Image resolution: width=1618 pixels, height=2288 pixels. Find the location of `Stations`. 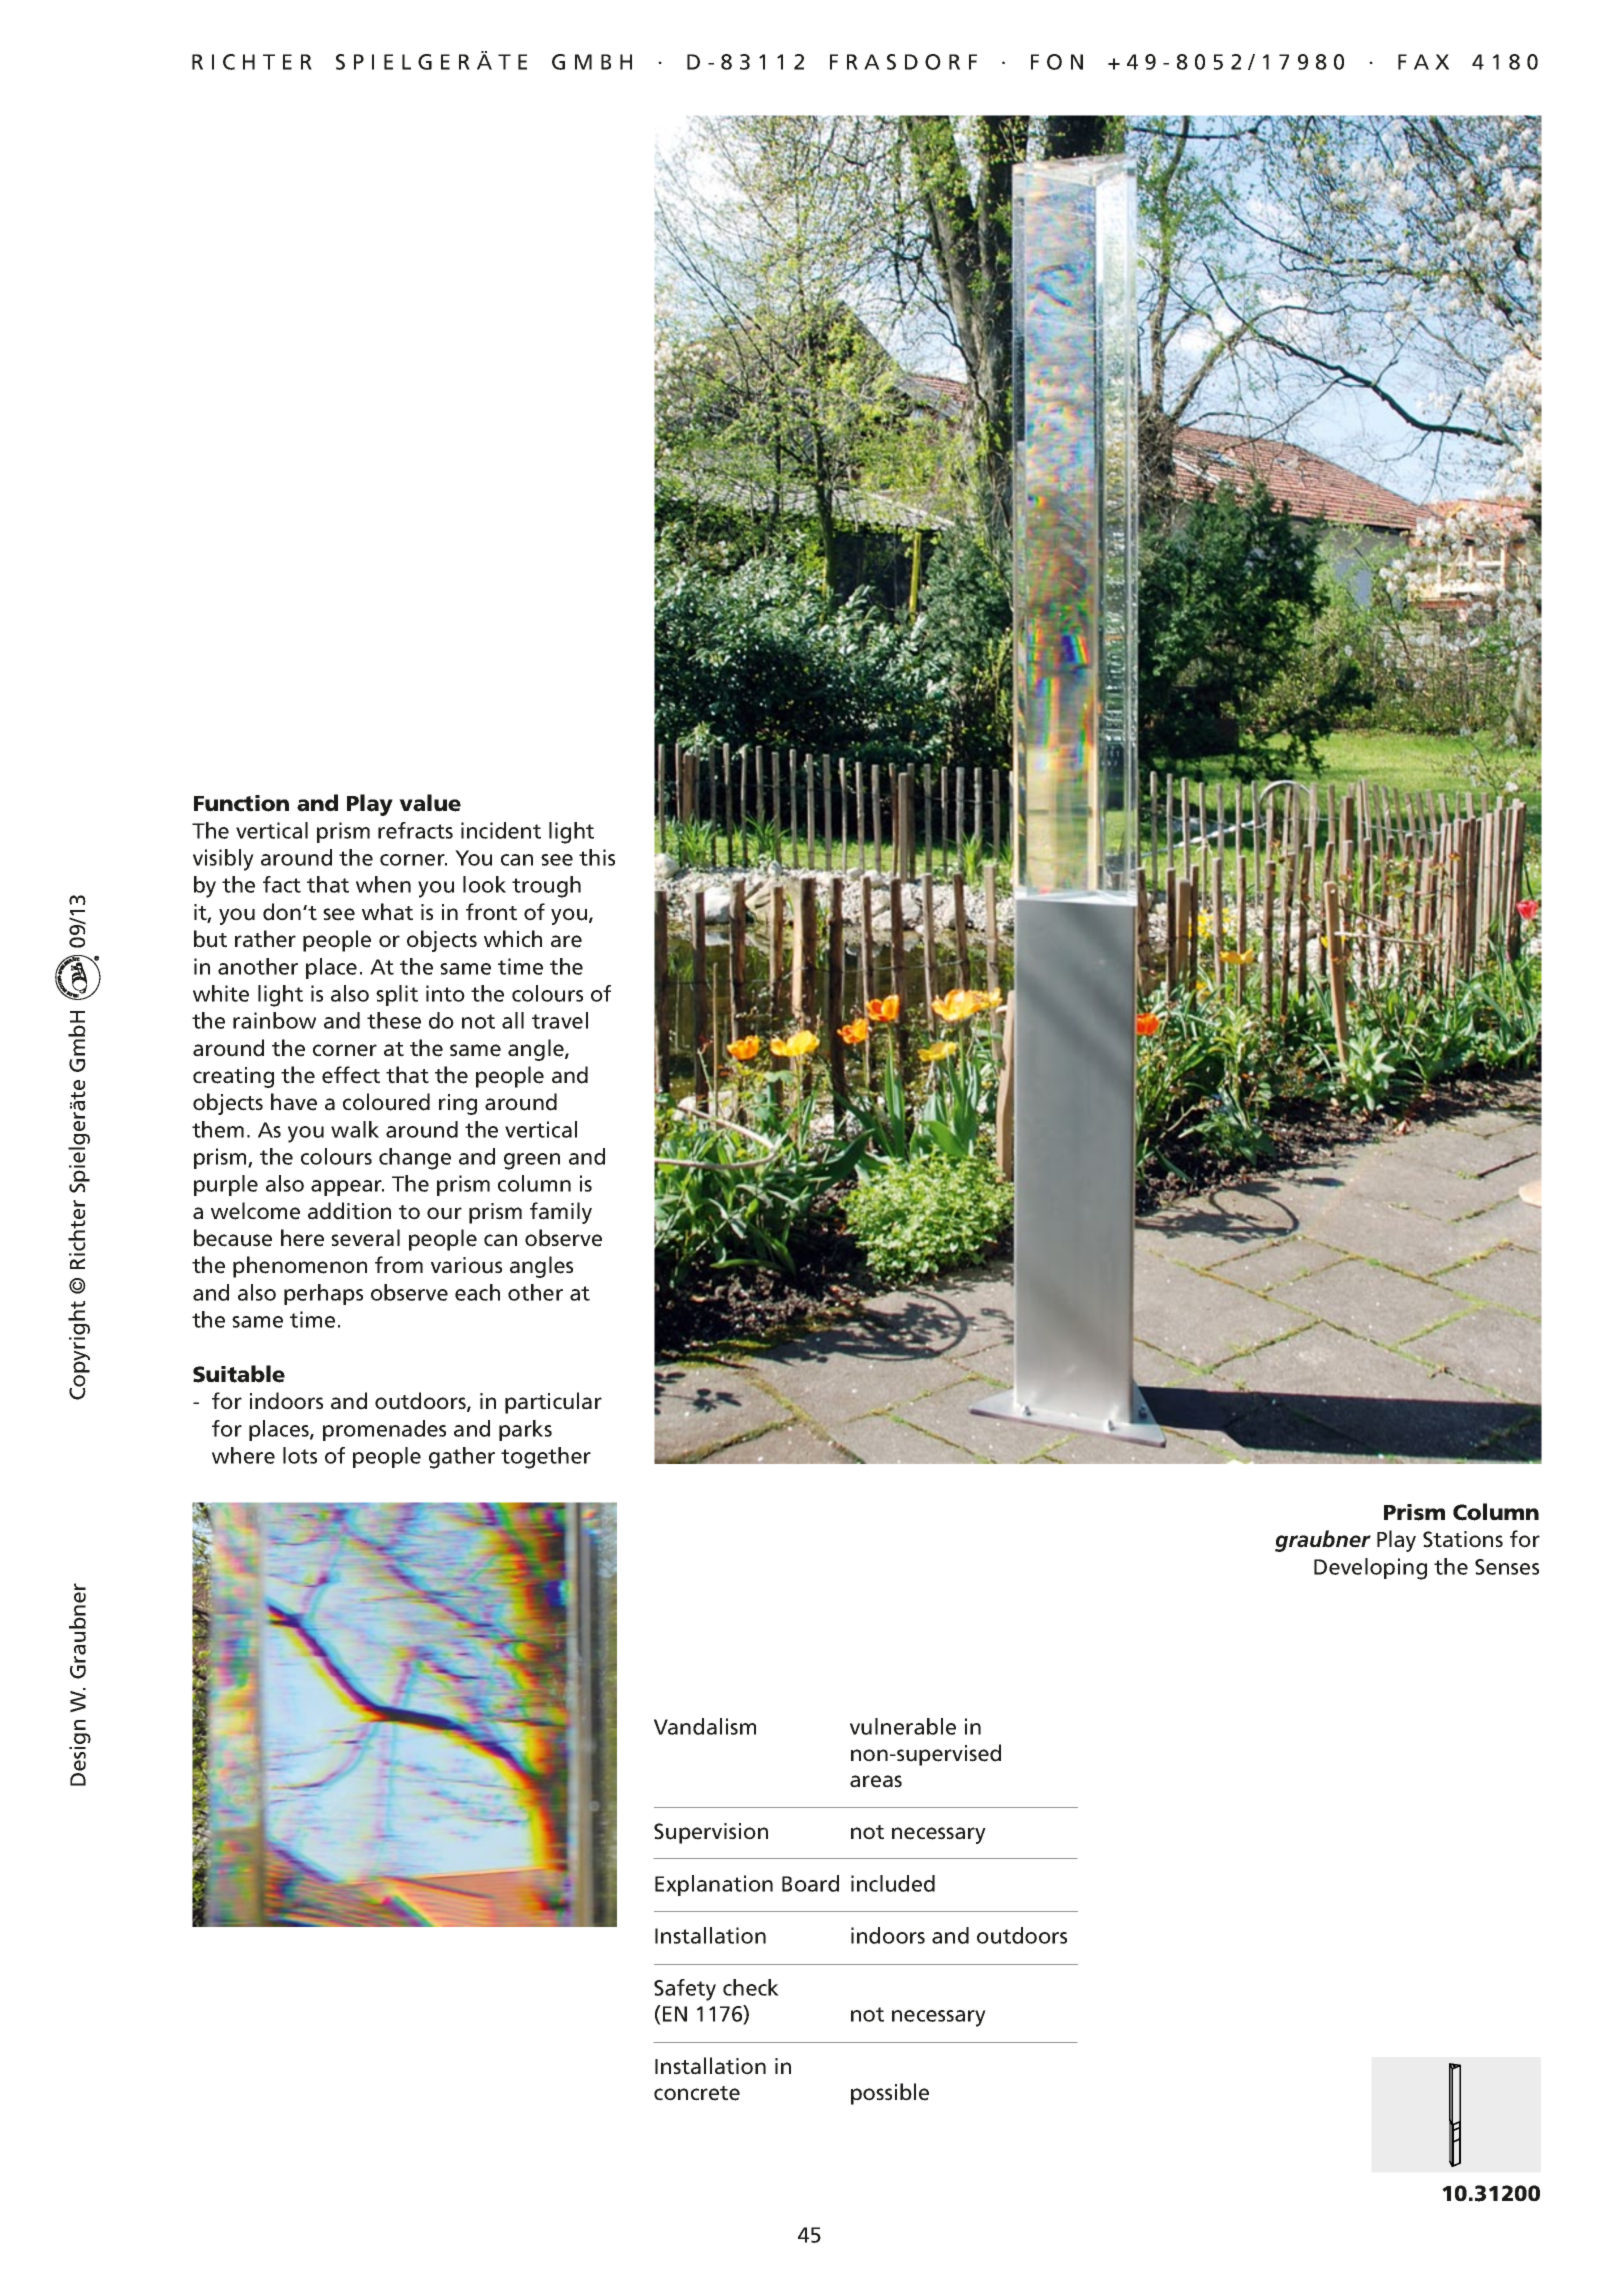

Stations is located at coordinates (1463, 1539).
